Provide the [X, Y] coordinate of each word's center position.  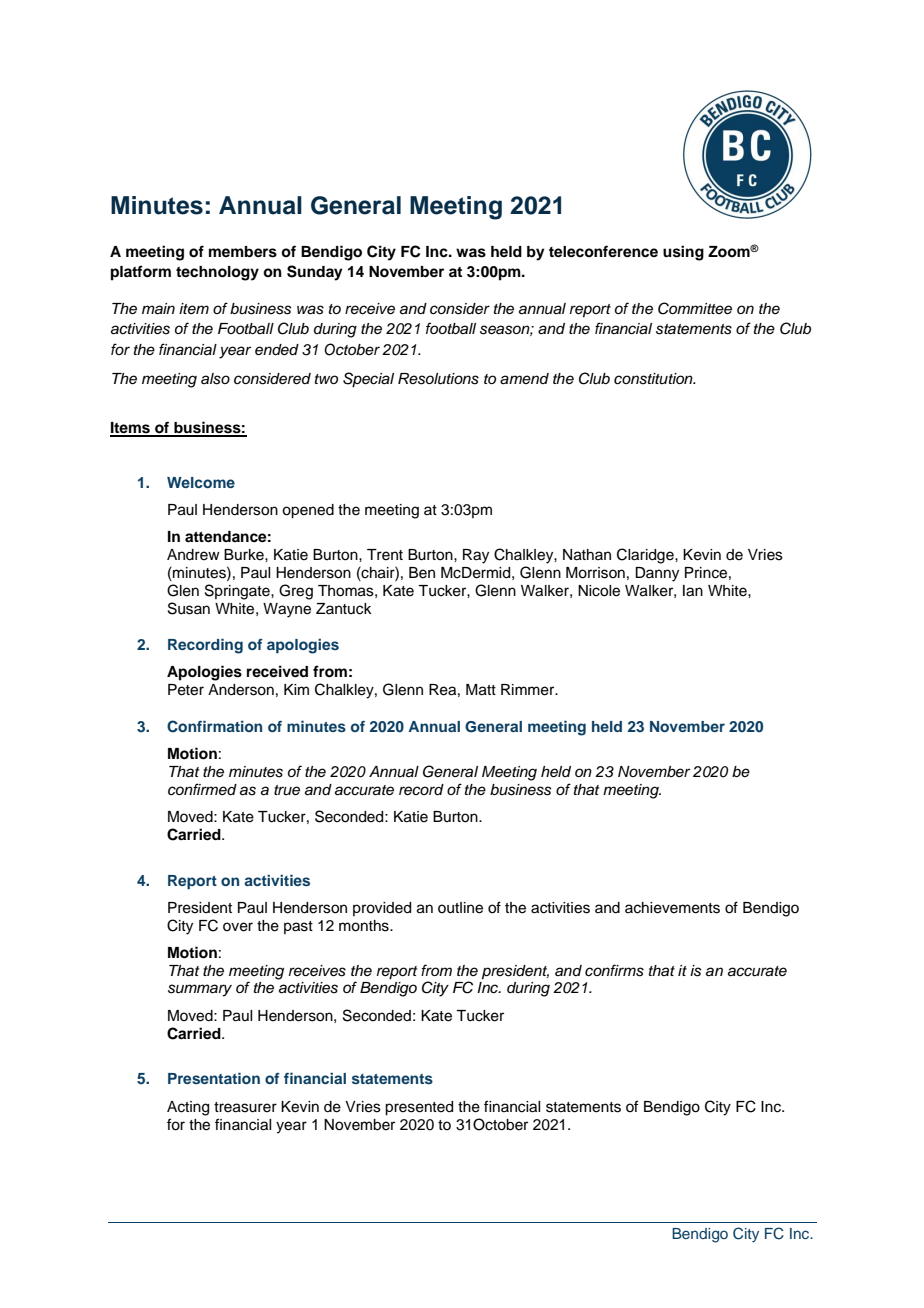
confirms [614, 970]
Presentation [214, 1078]
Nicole [599, 591]
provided [382, 909]
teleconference [603, 251]
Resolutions [438, 379]
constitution [654, 379]
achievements [672, 908]
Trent [385, 555]
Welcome [201, 482]
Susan [189, 608]
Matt [481, 690]
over [238, 927]
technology [217, 273]
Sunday [315, 273]
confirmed [202, 789]
